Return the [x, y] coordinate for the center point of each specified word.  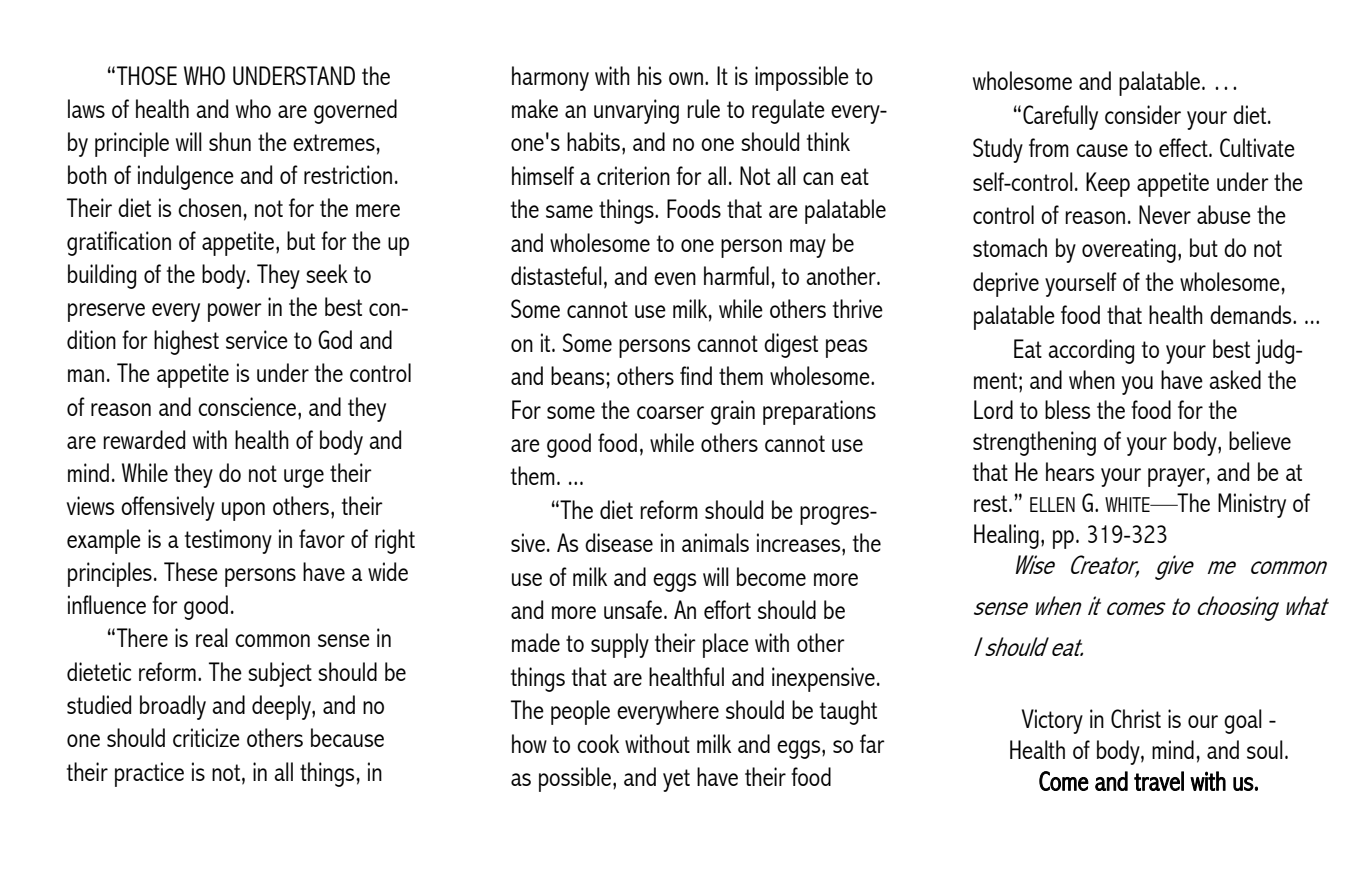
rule [703, 108]
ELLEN [1052, 504]
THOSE [147, 75]
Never [1165, 214]
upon [243, 511]
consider [1143, 114]
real [212, 637]
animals [715, 542]
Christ [1136, 718]
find [696, 375]
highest [186, 342]
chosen [209, 207]
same [569, 211]
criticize [206, 737]
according [1091, 351]
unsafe [633, 609]
